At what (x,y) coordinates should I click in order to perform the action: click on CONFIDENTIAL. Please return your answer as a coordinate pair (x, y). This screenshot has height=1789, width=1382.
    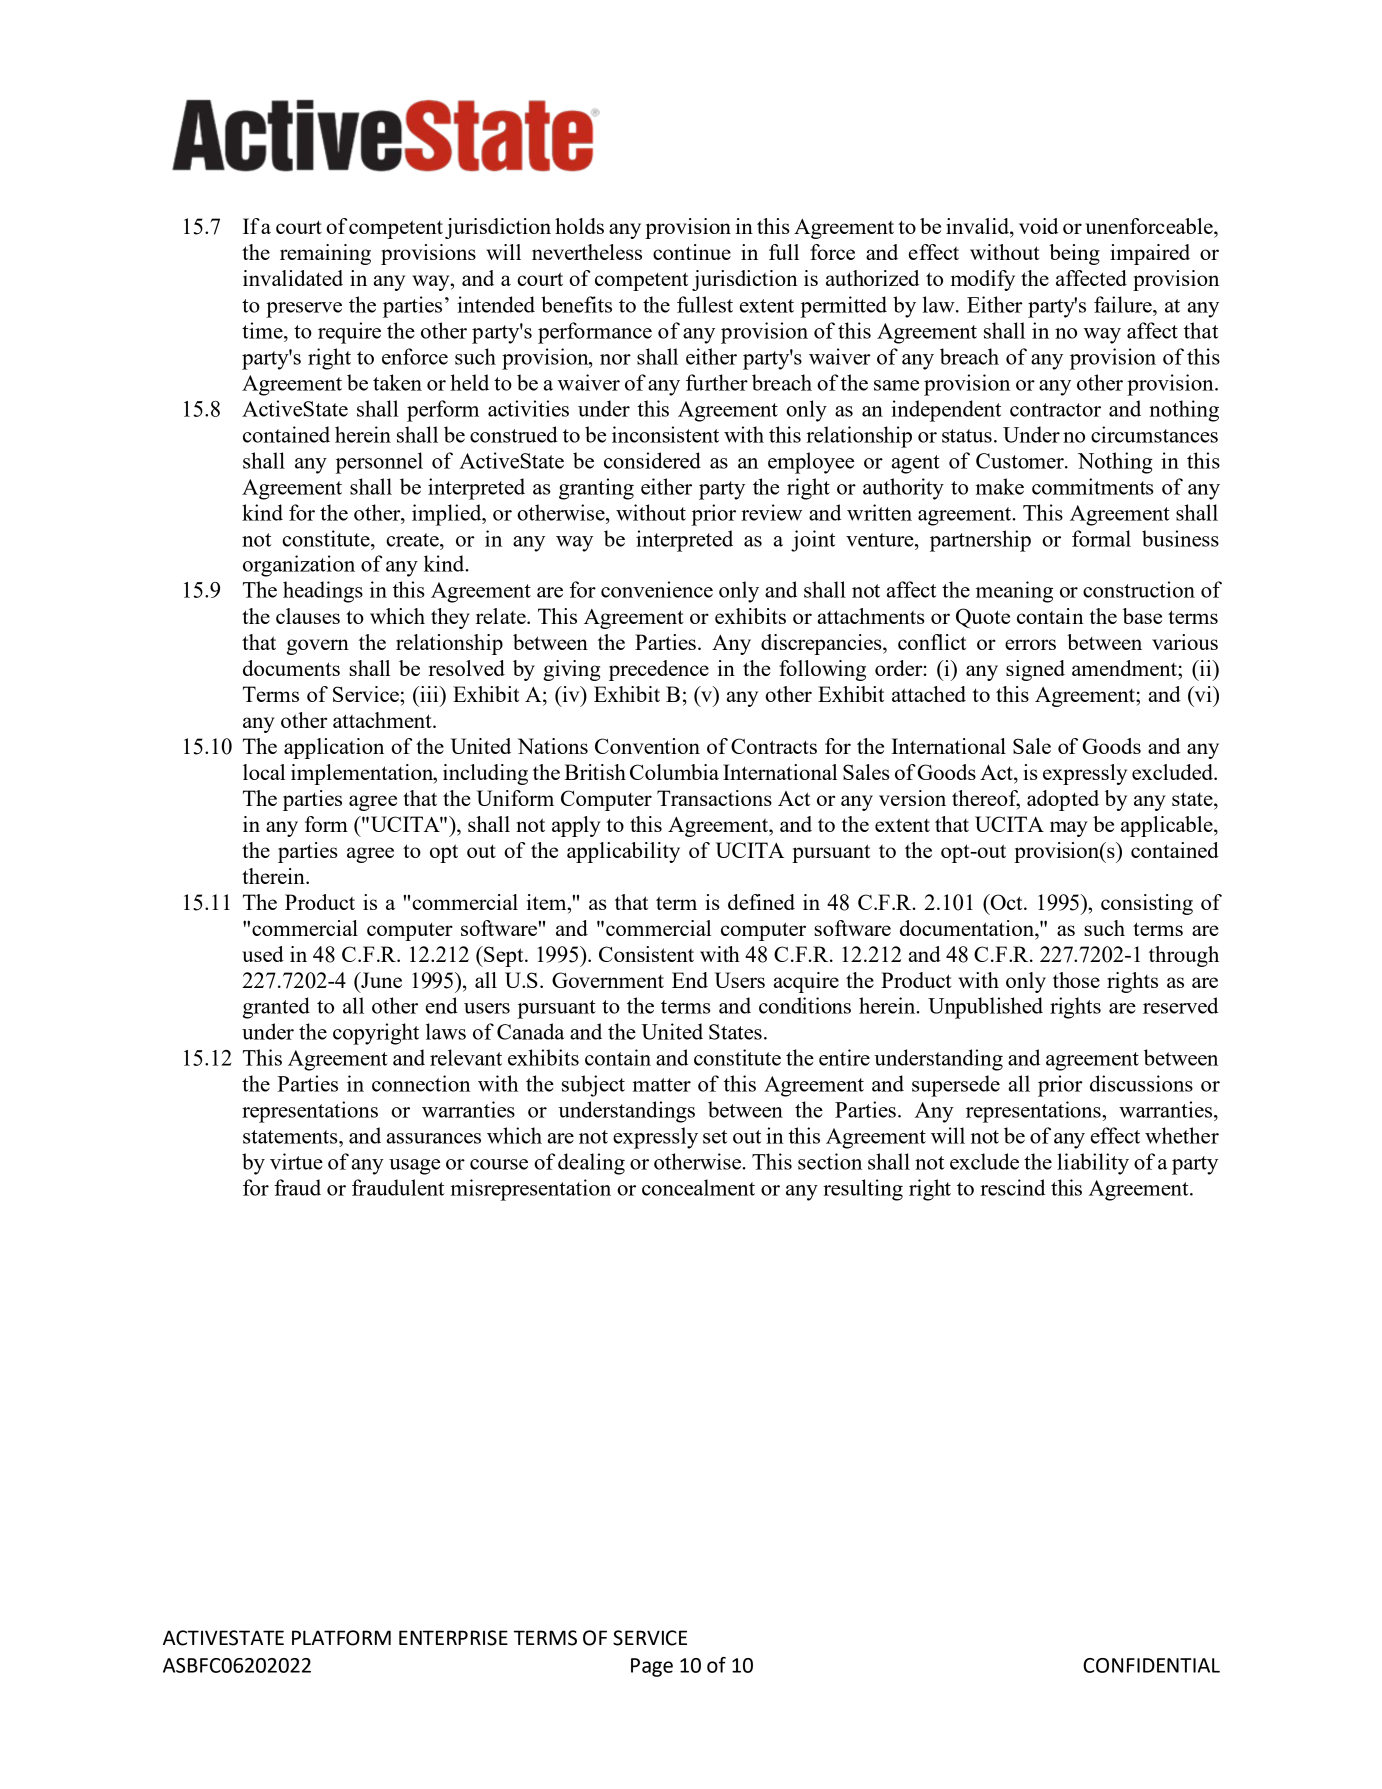
    Looking at the image, I should click on (1151, 1665).
